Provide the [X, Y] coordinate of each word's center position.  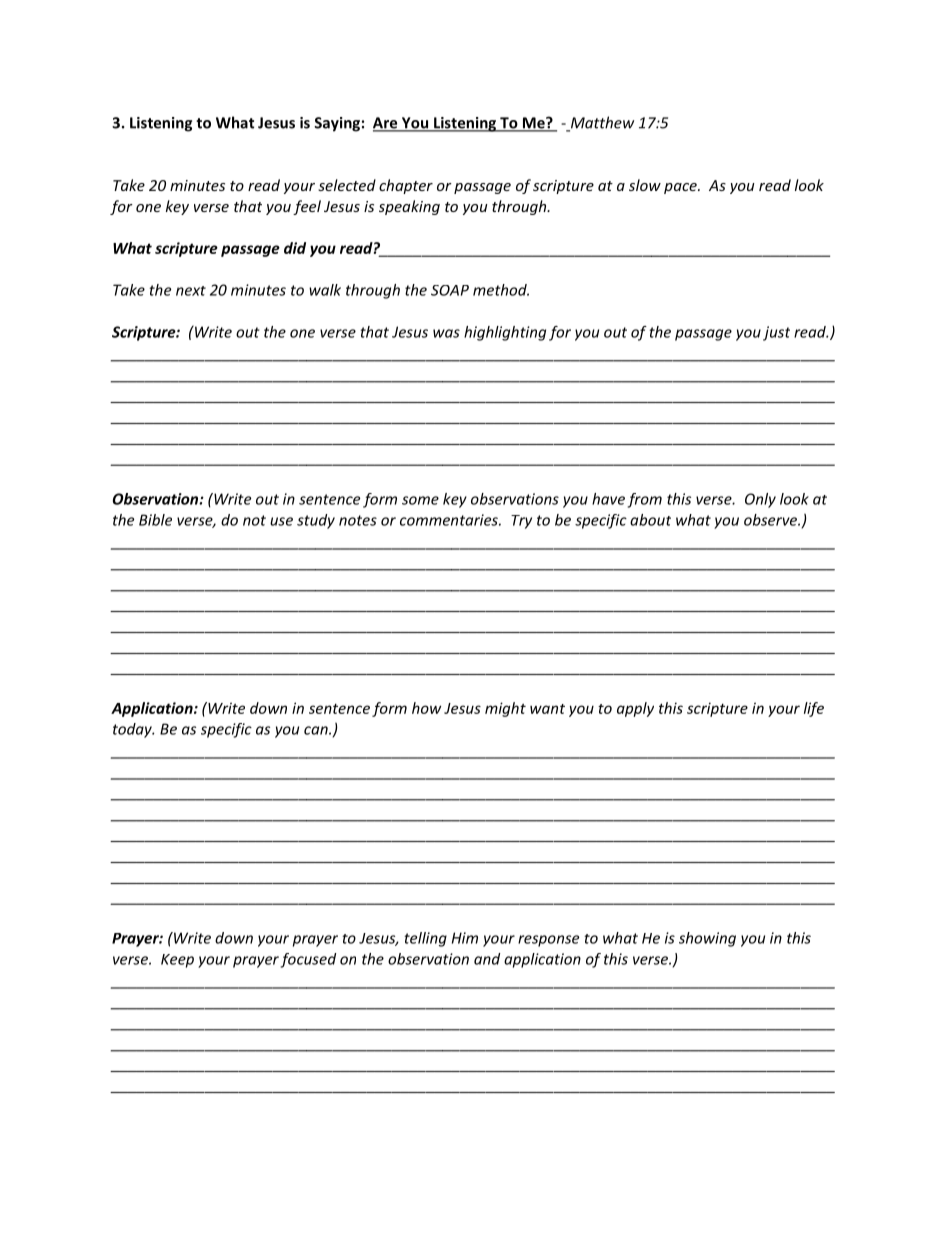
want [547, 709]
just [776, 333]
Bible [155, 520]
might [505, 709]
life [814, 709]
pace [681, 188]
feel [307, 207]
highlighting [505, 333]
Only [760, 500]
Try [521, 522]
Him [465, 938]
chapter [406, 186]
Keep [177, 961]
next [191, 291]
